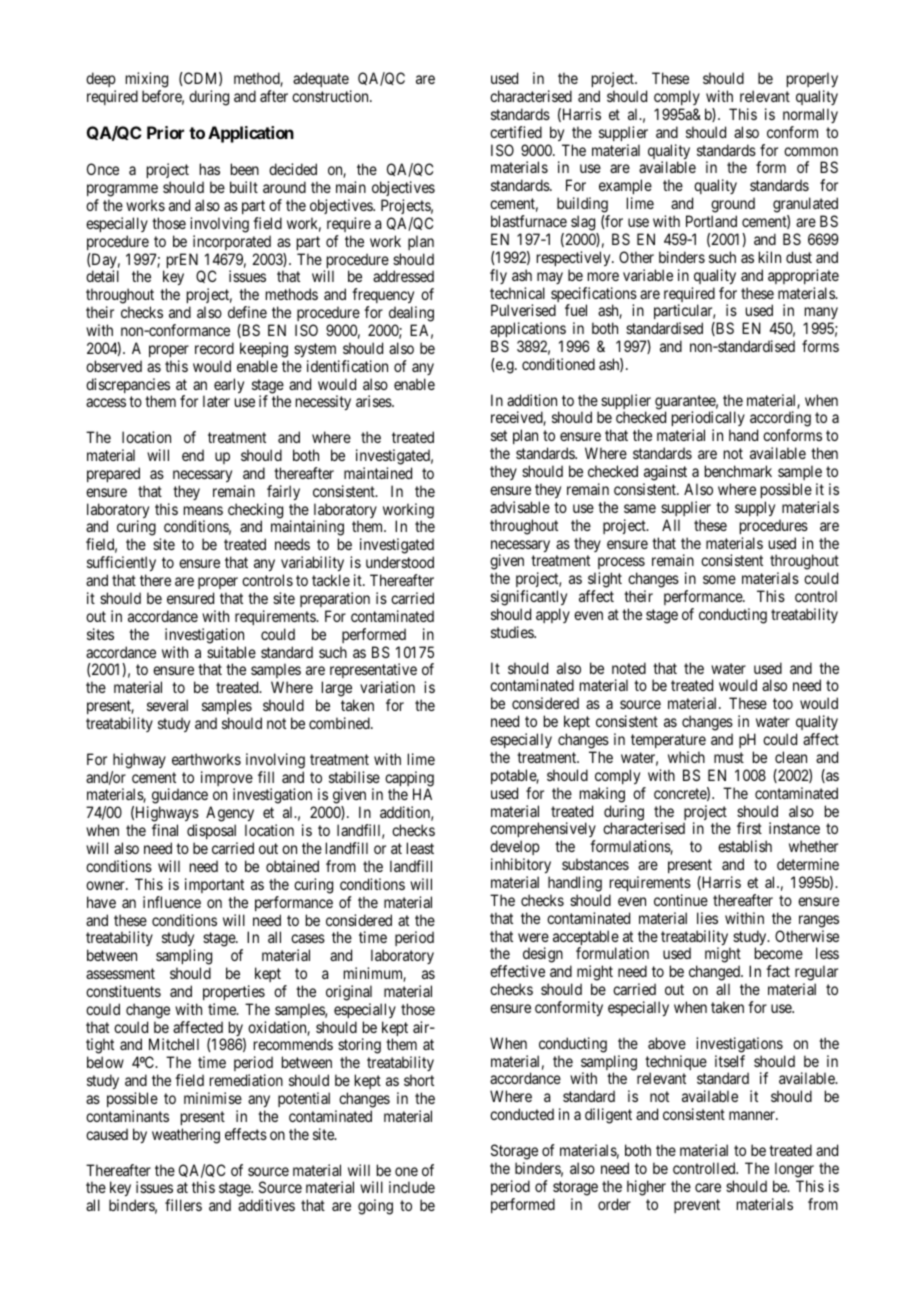 Image resolution: width=924 pixels, height=1308 pixels. Describe the element at coordinates (203, 510) in the screenshot. I see `means` at that location.
